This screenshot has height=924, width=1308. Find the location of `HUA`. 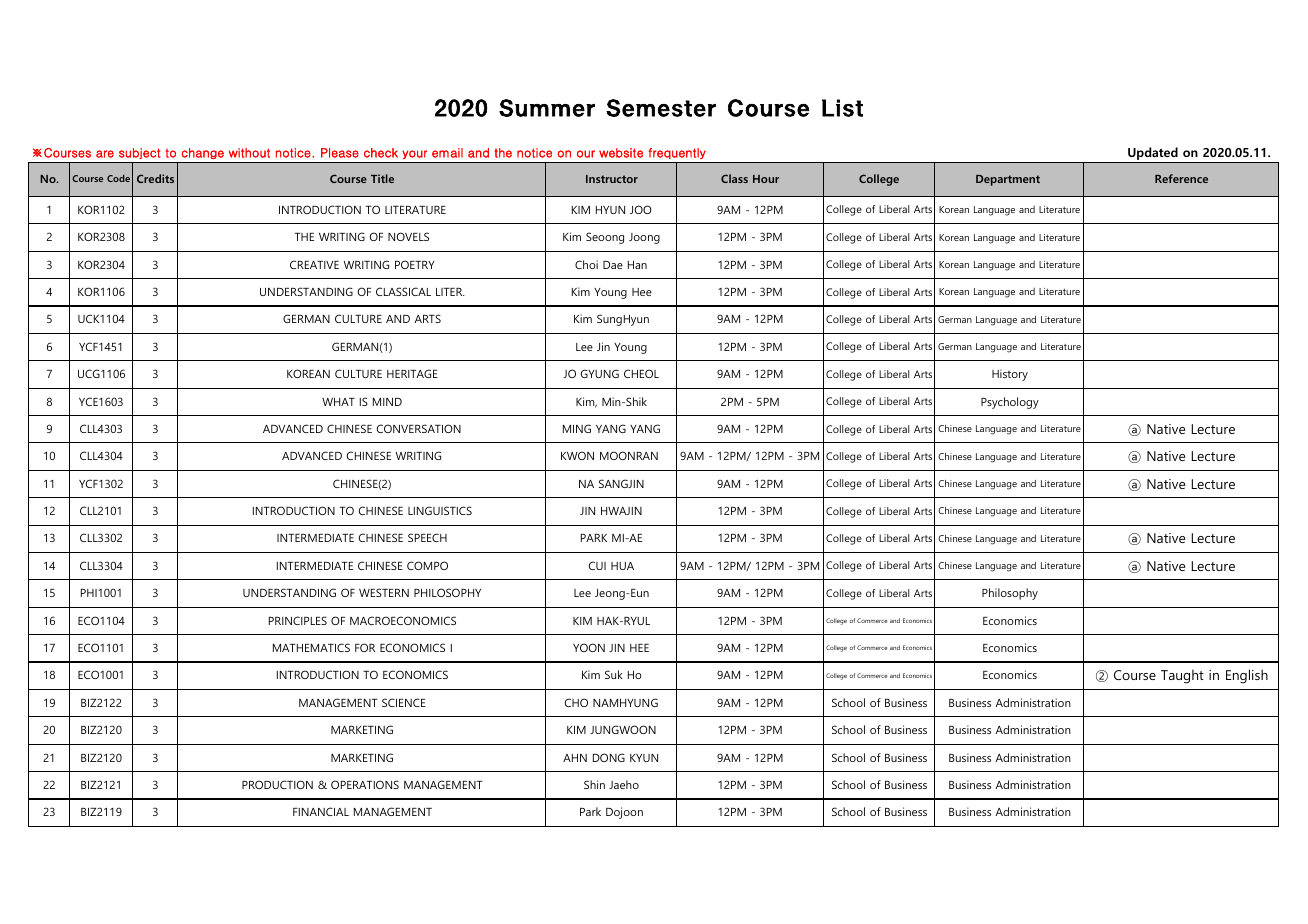

HUA is located at coordinates (622, 566).
